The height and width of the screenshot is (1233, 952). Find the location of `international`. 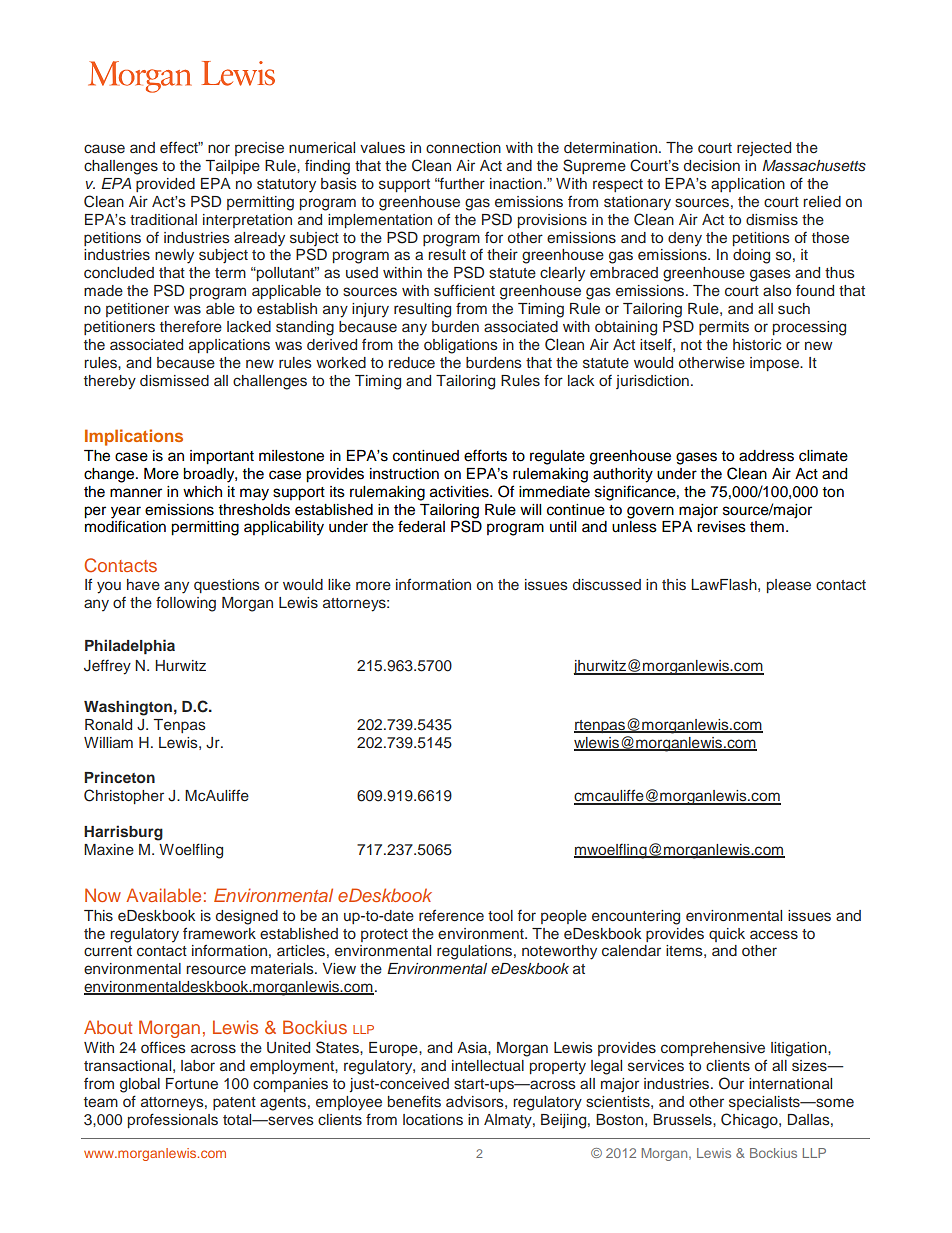

international is located at coordinates (790, 1083).
